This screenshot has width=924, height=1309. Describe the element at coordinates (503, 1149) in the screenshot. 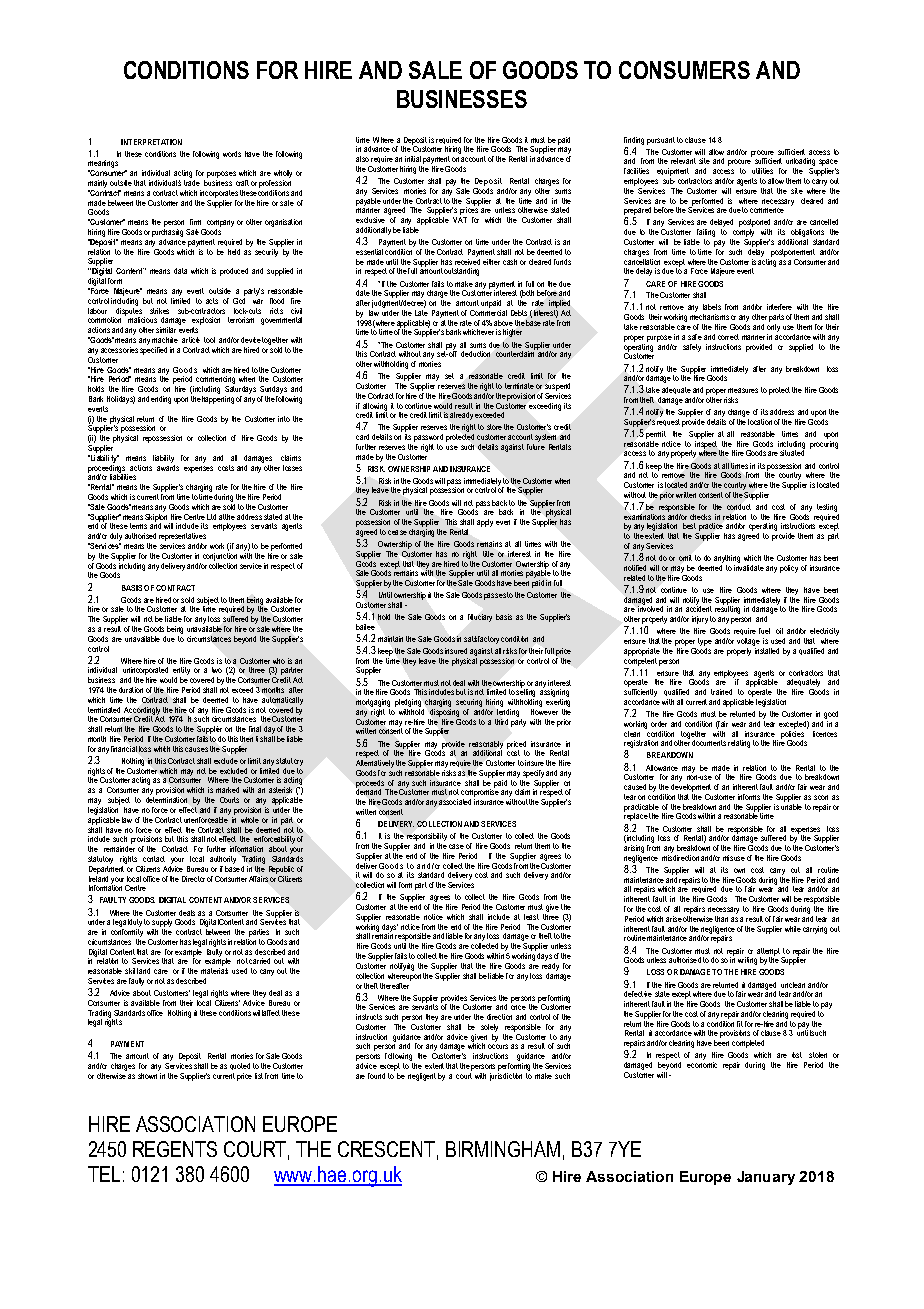

I see `BIRMINGHAM` at that location.
